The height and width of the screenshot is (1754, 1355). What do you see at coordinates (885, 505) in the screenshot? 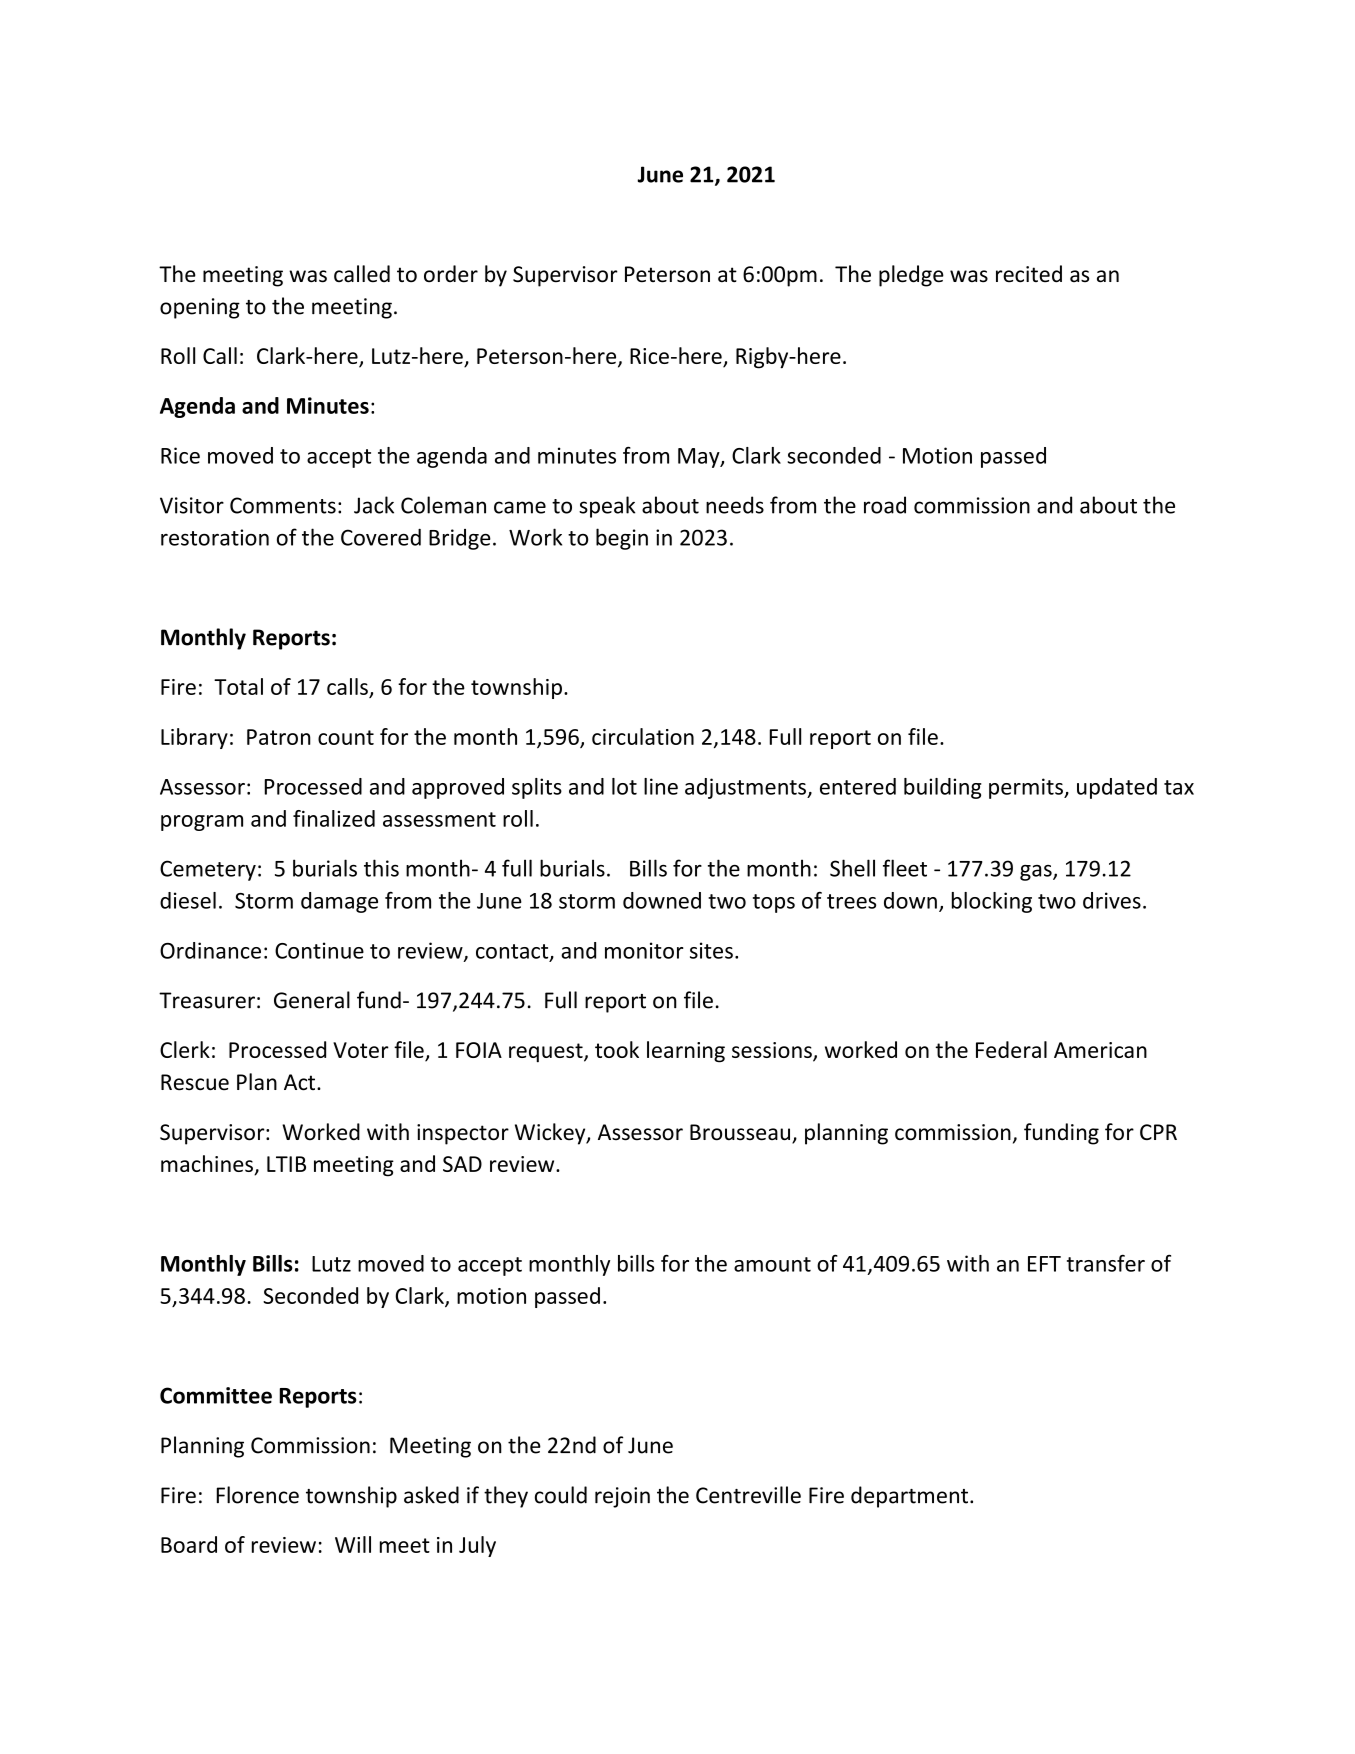
I see `road` at bounding box center [885, 505].
